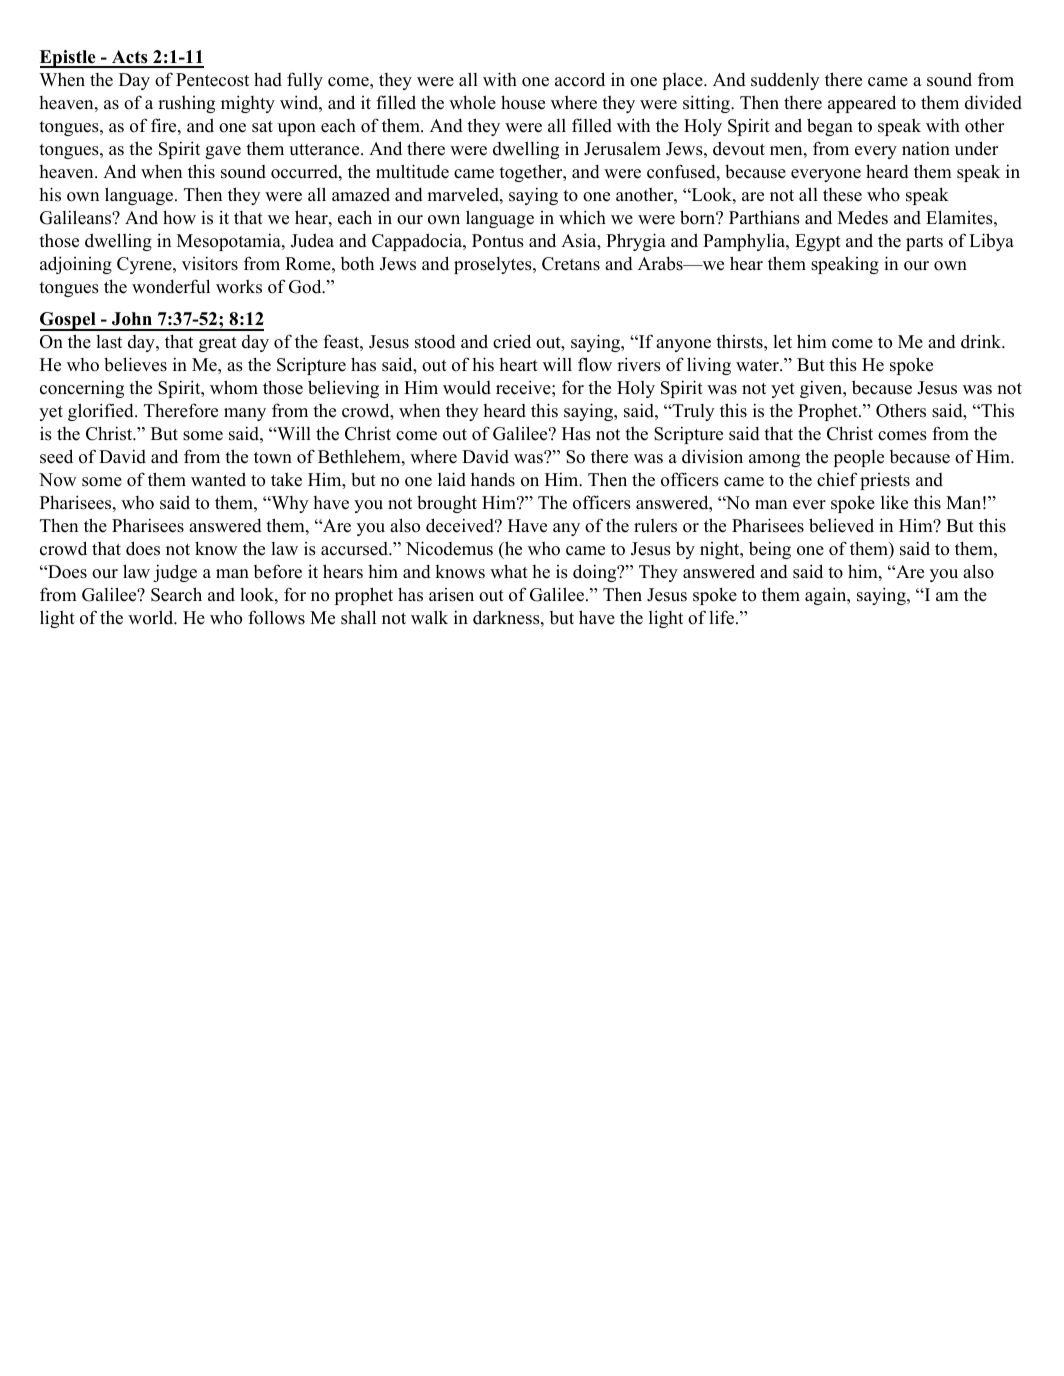 The width and height of the screenshot is (1064, 1376). I want to click on Pentecost, so click(212, 80).
